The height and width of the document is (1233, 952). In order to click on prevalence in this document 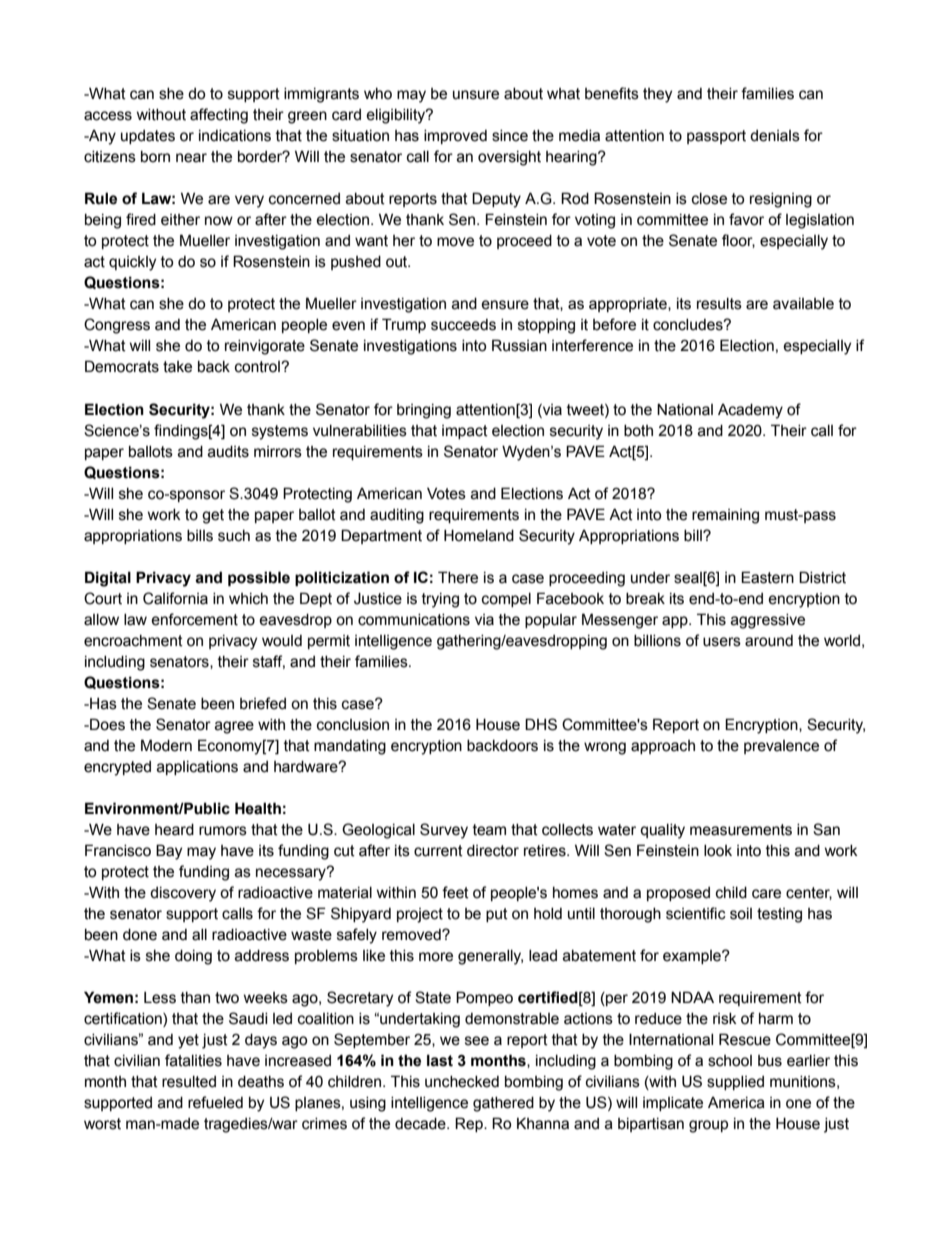, I will do `click(781, 747)`.
